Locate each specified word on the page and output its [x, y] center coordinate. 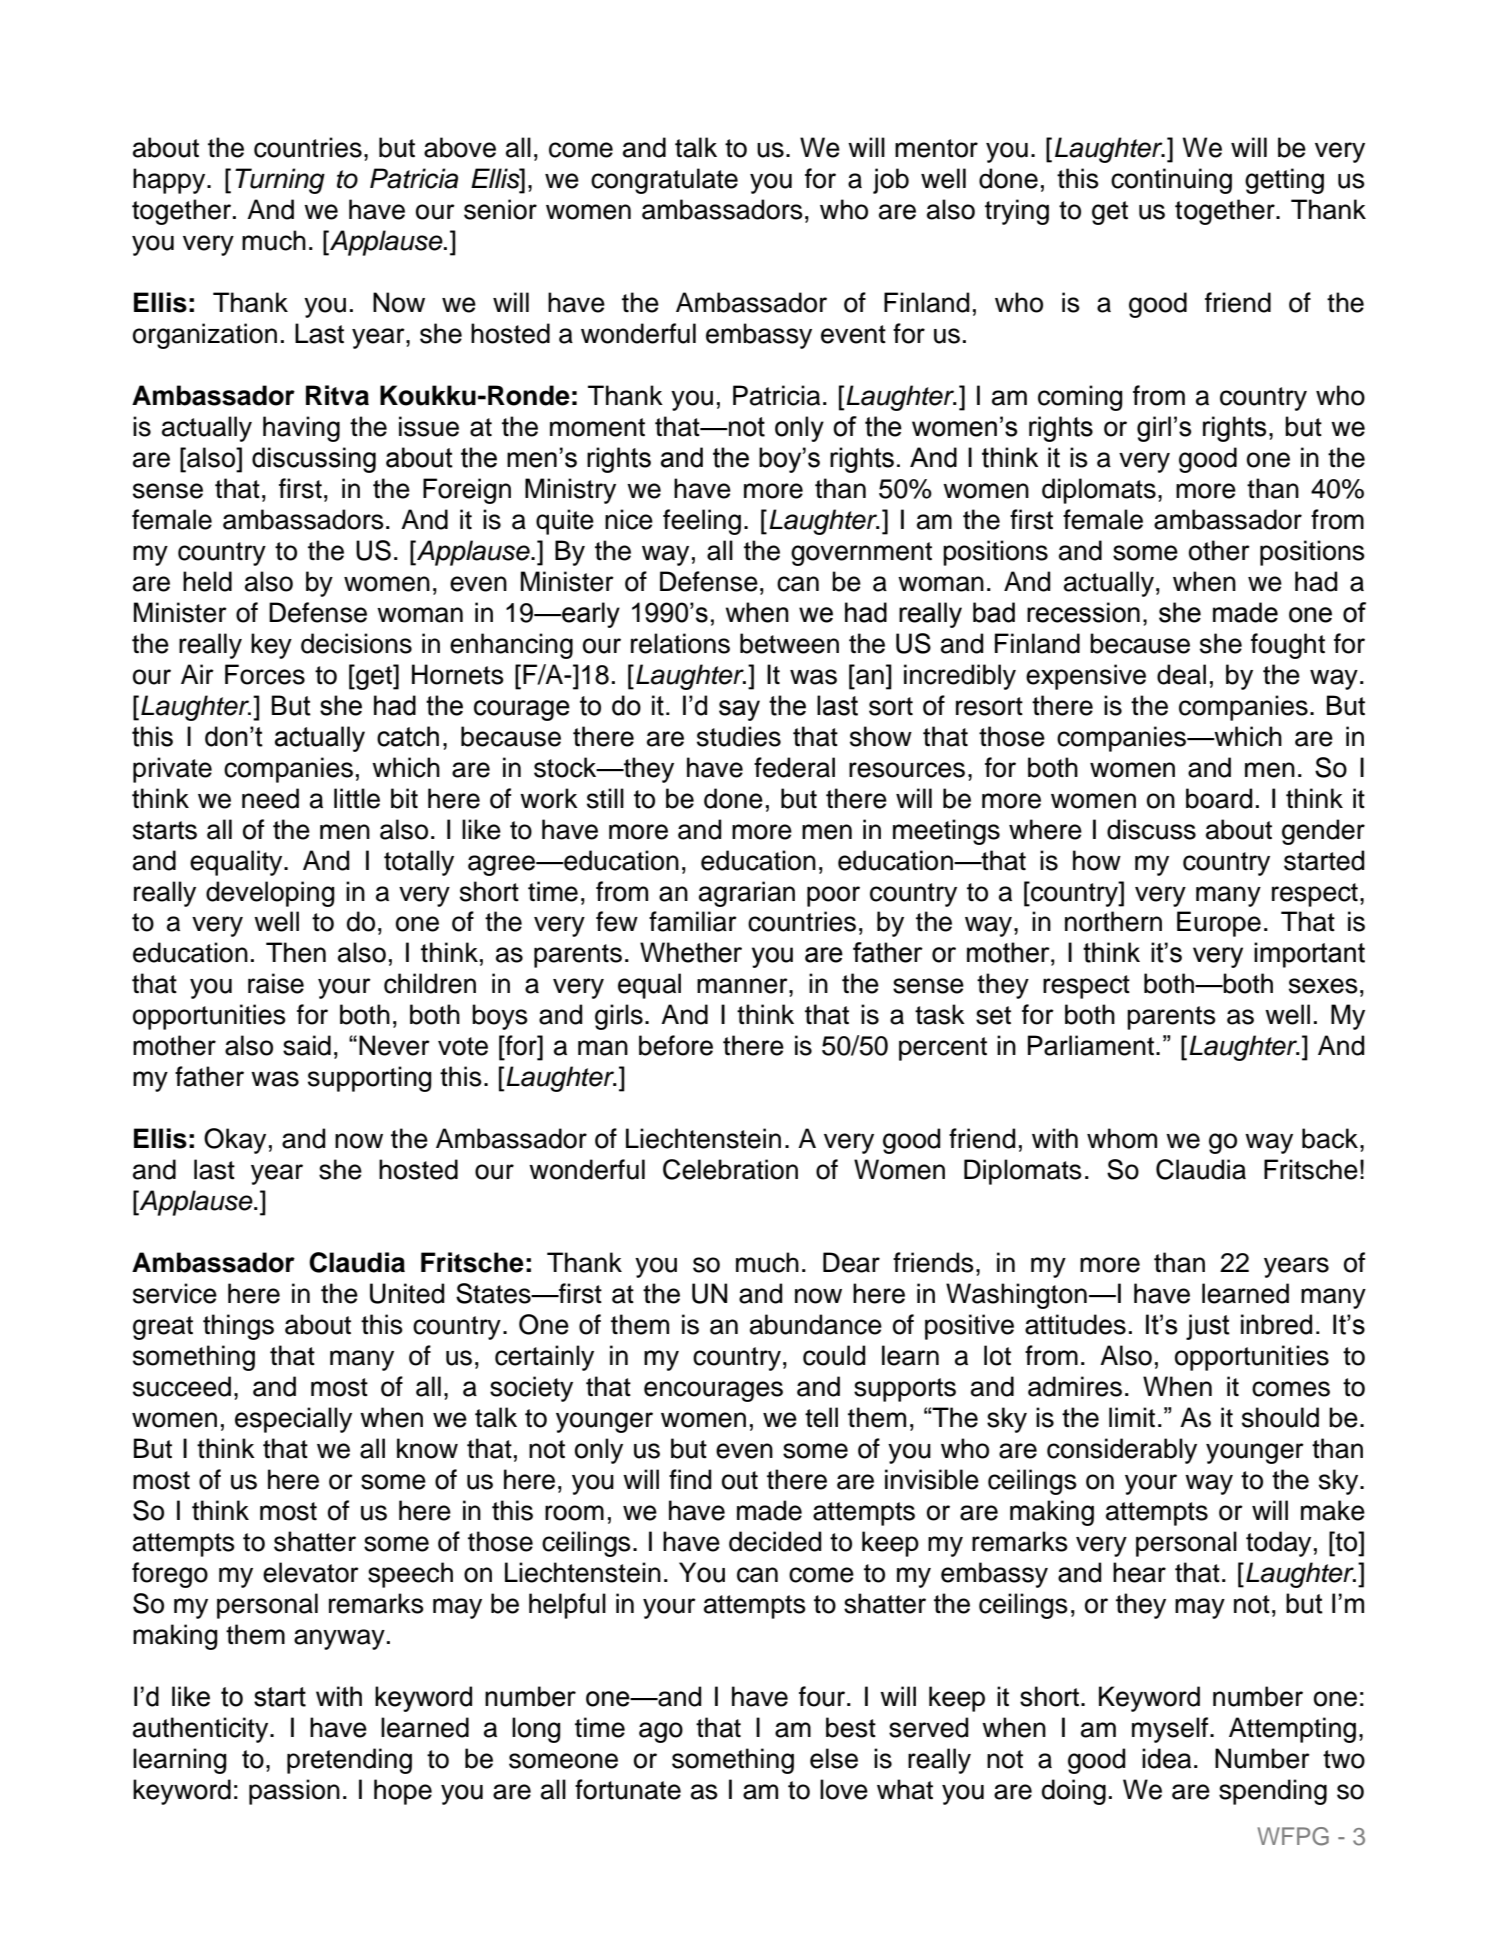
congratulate [664, 181]
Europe [1219, 924]
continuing [1171, 181]
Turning [280, 181]
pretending [349, 1761]
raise [276, 983]
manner [743, 986]
